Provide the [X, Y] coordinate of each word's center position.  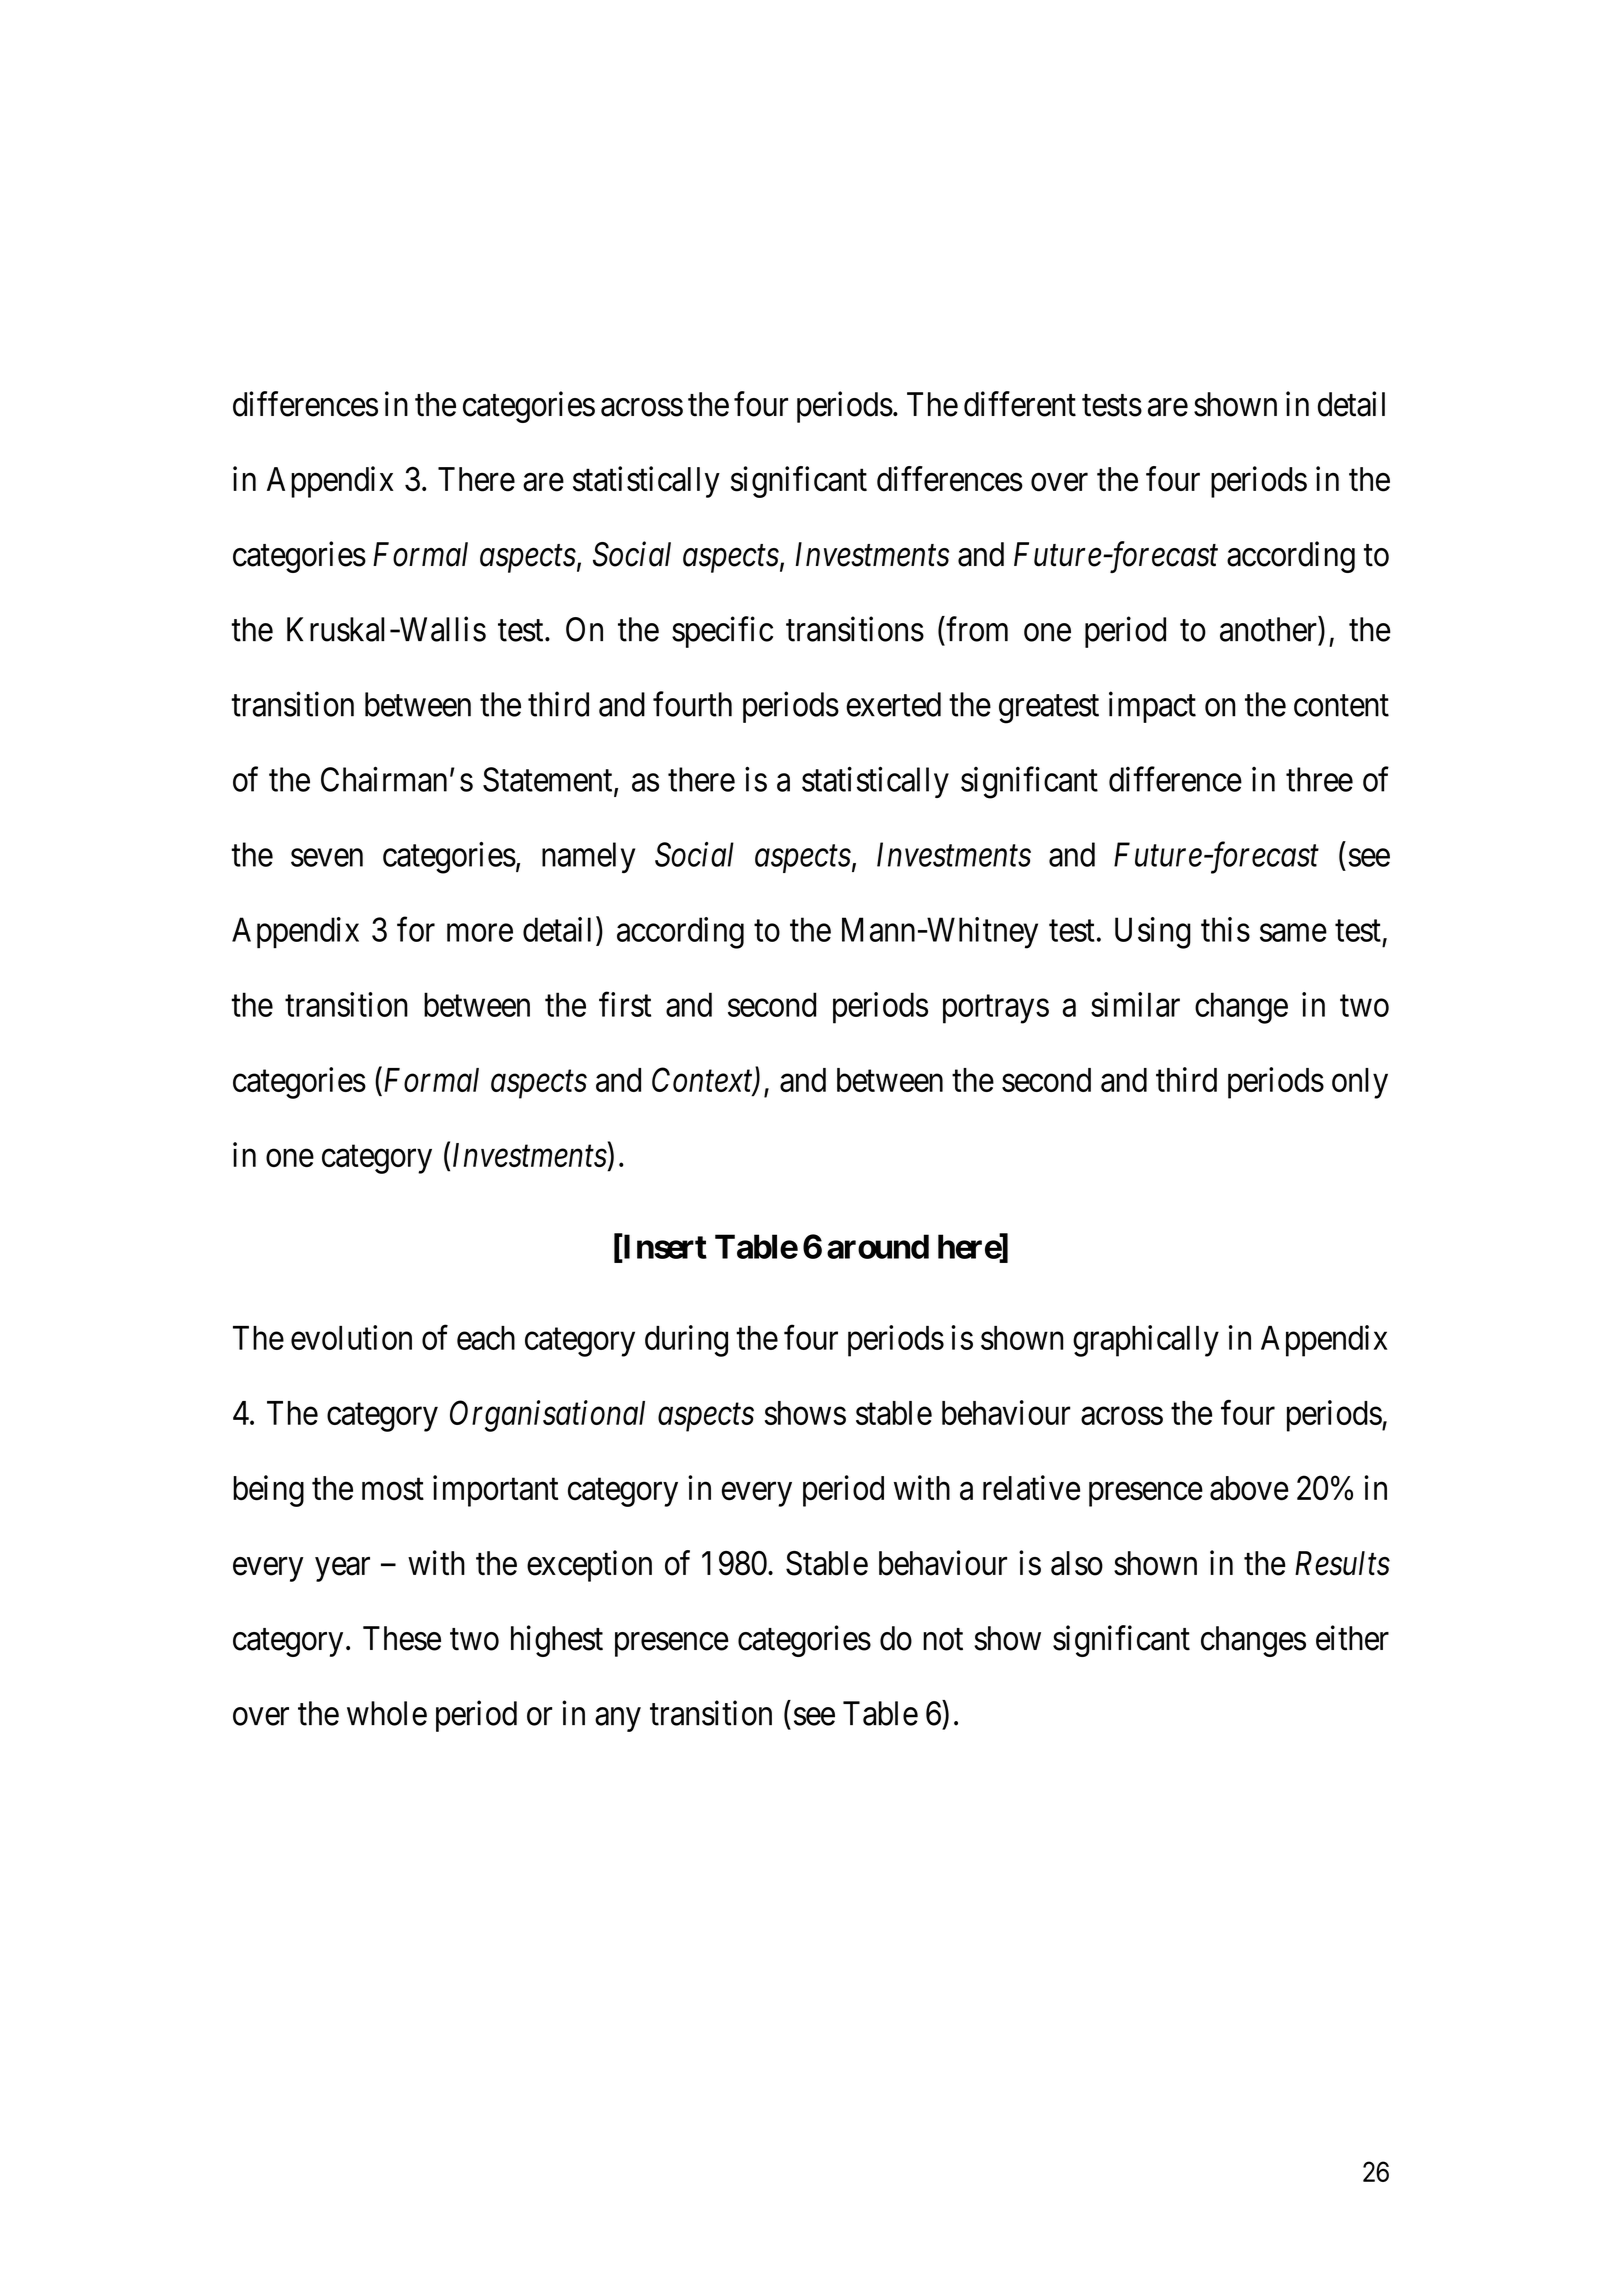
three [1319, 779]
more [480, 933]
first [625, 1004]
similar [1135, 1004]
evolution [351, 1337]
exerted [893, 704]
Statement [549, 780]
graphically [1146, 1341]
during [686, 1341]
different [1020, 404]
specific [722, 632]
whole [387, 1713]
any [618, 1720]
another [1269, 629]
